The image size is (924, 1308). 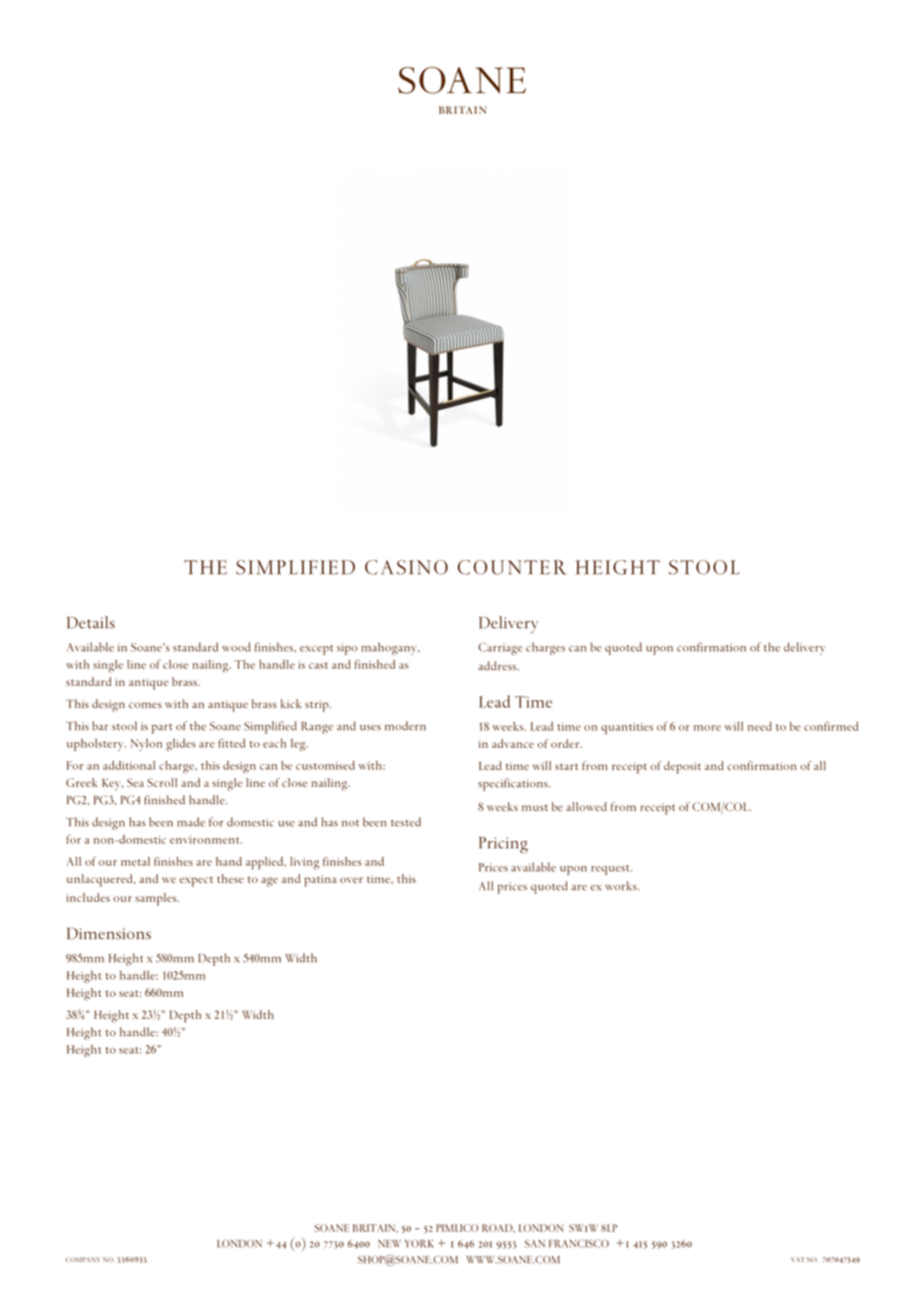 What do you see at coordinates (622, 885) in the screenshot?
I see `works` at bounding box center [622, 885].
